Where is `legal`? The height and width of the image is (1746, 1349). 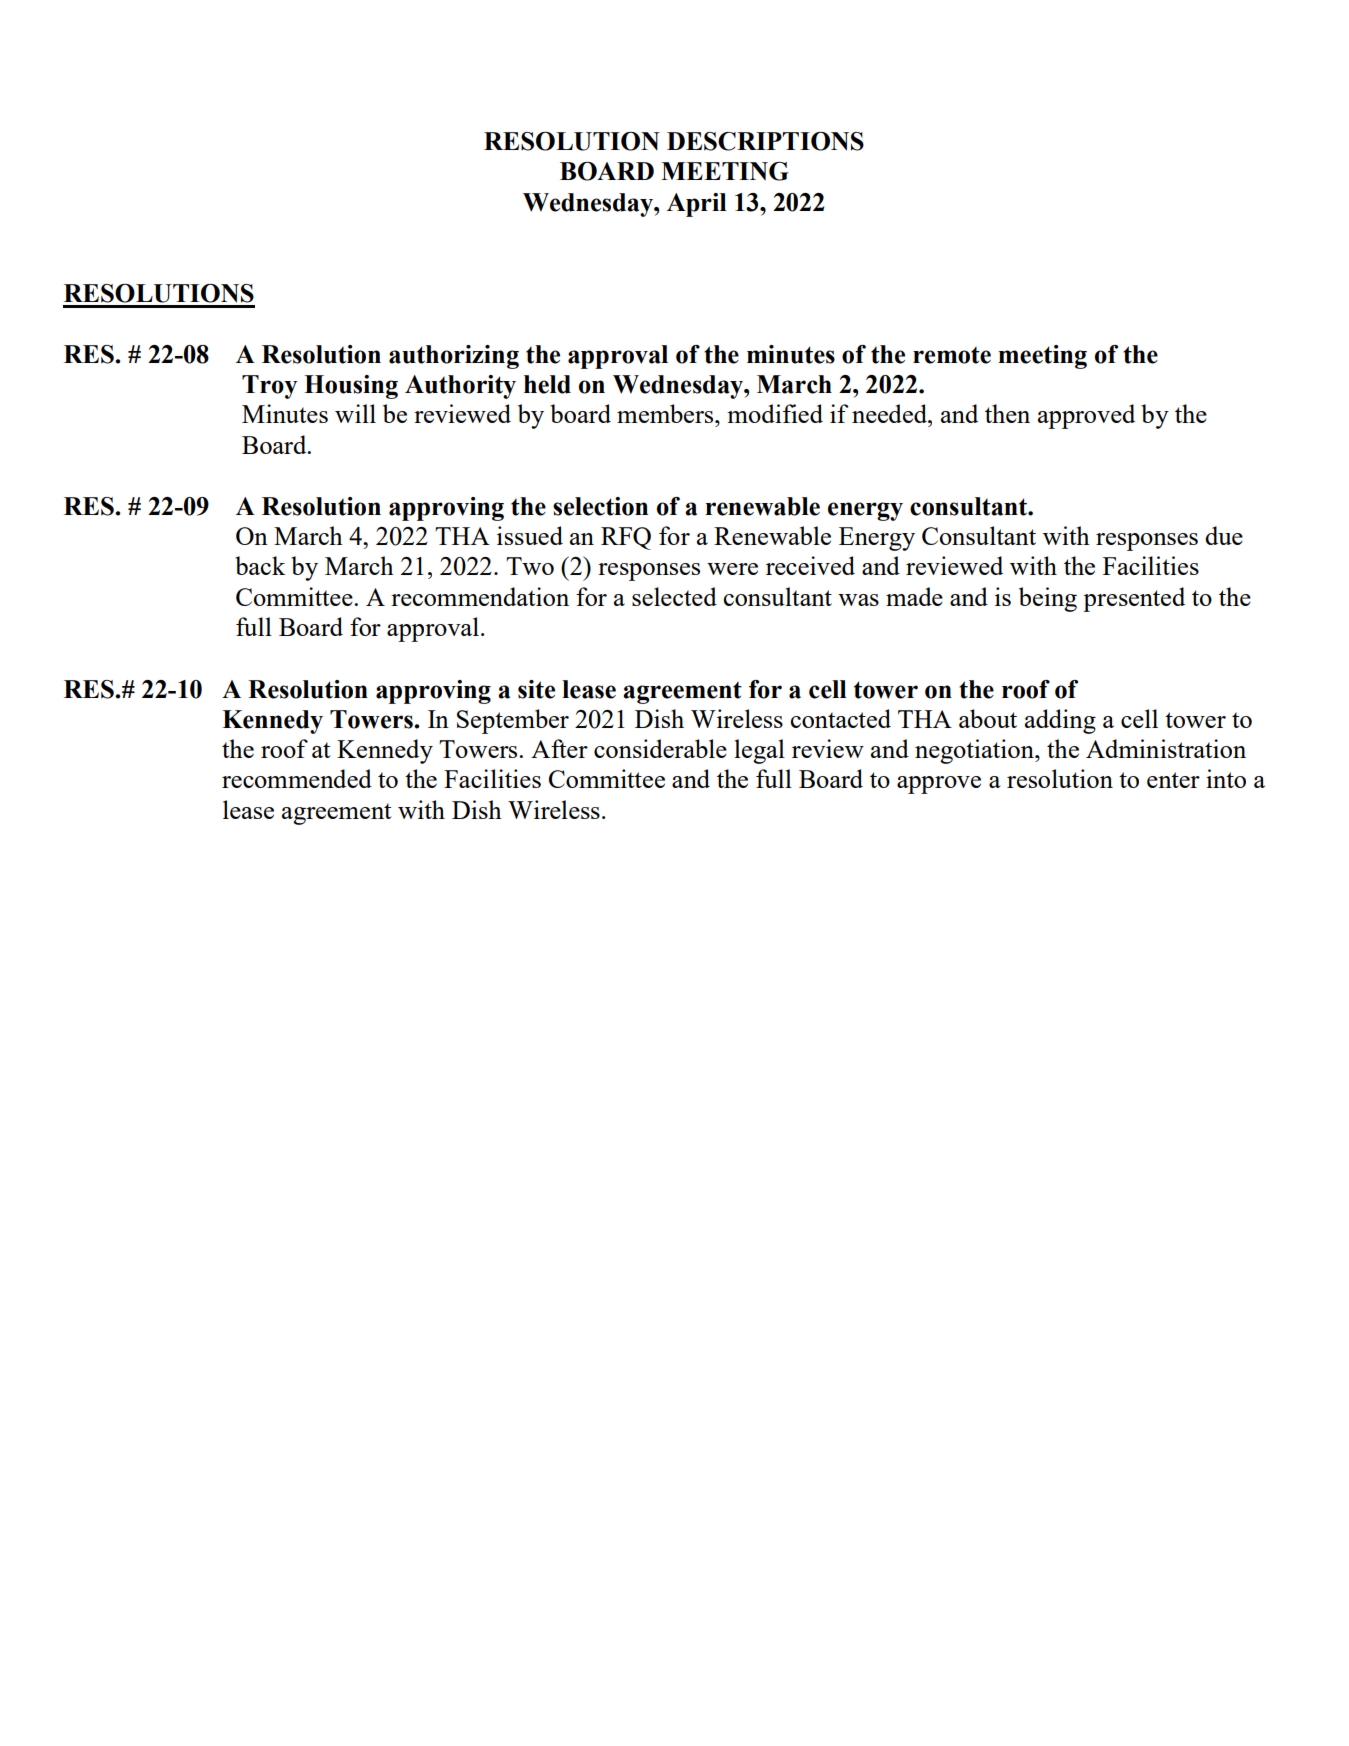 legal is located at coordinates (759, 751).
